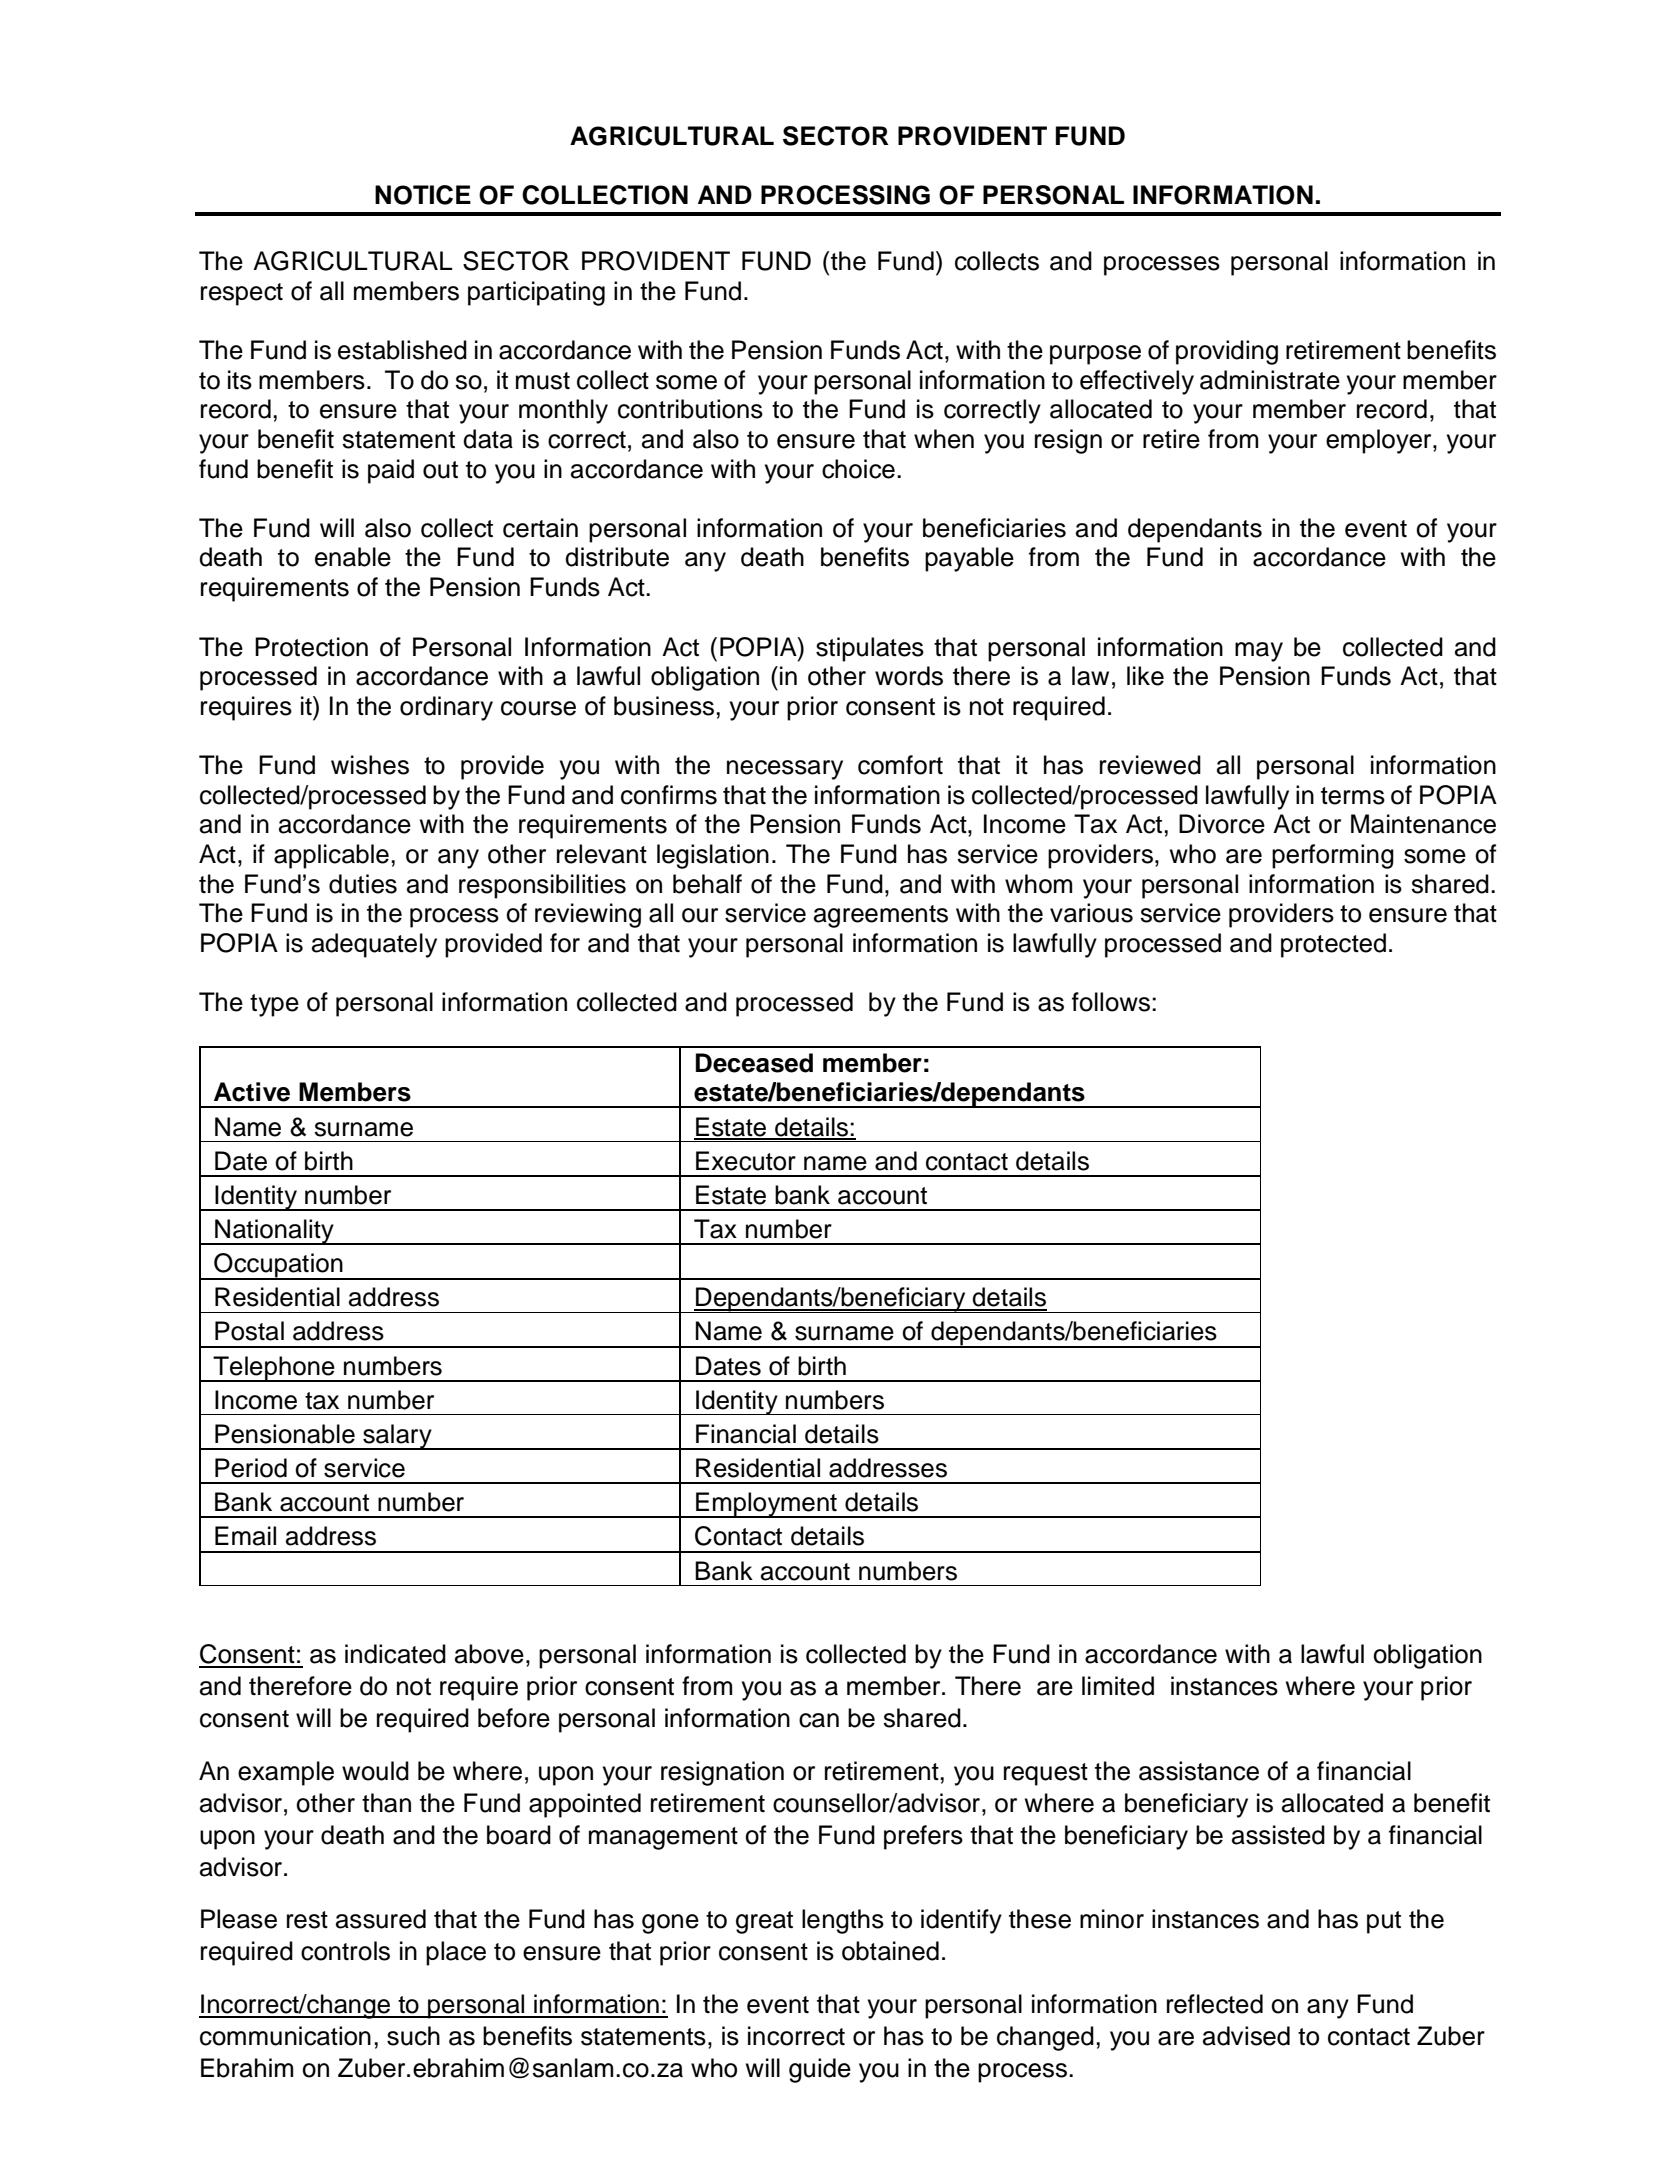  I want to click on Active, so click(252, 1092).
